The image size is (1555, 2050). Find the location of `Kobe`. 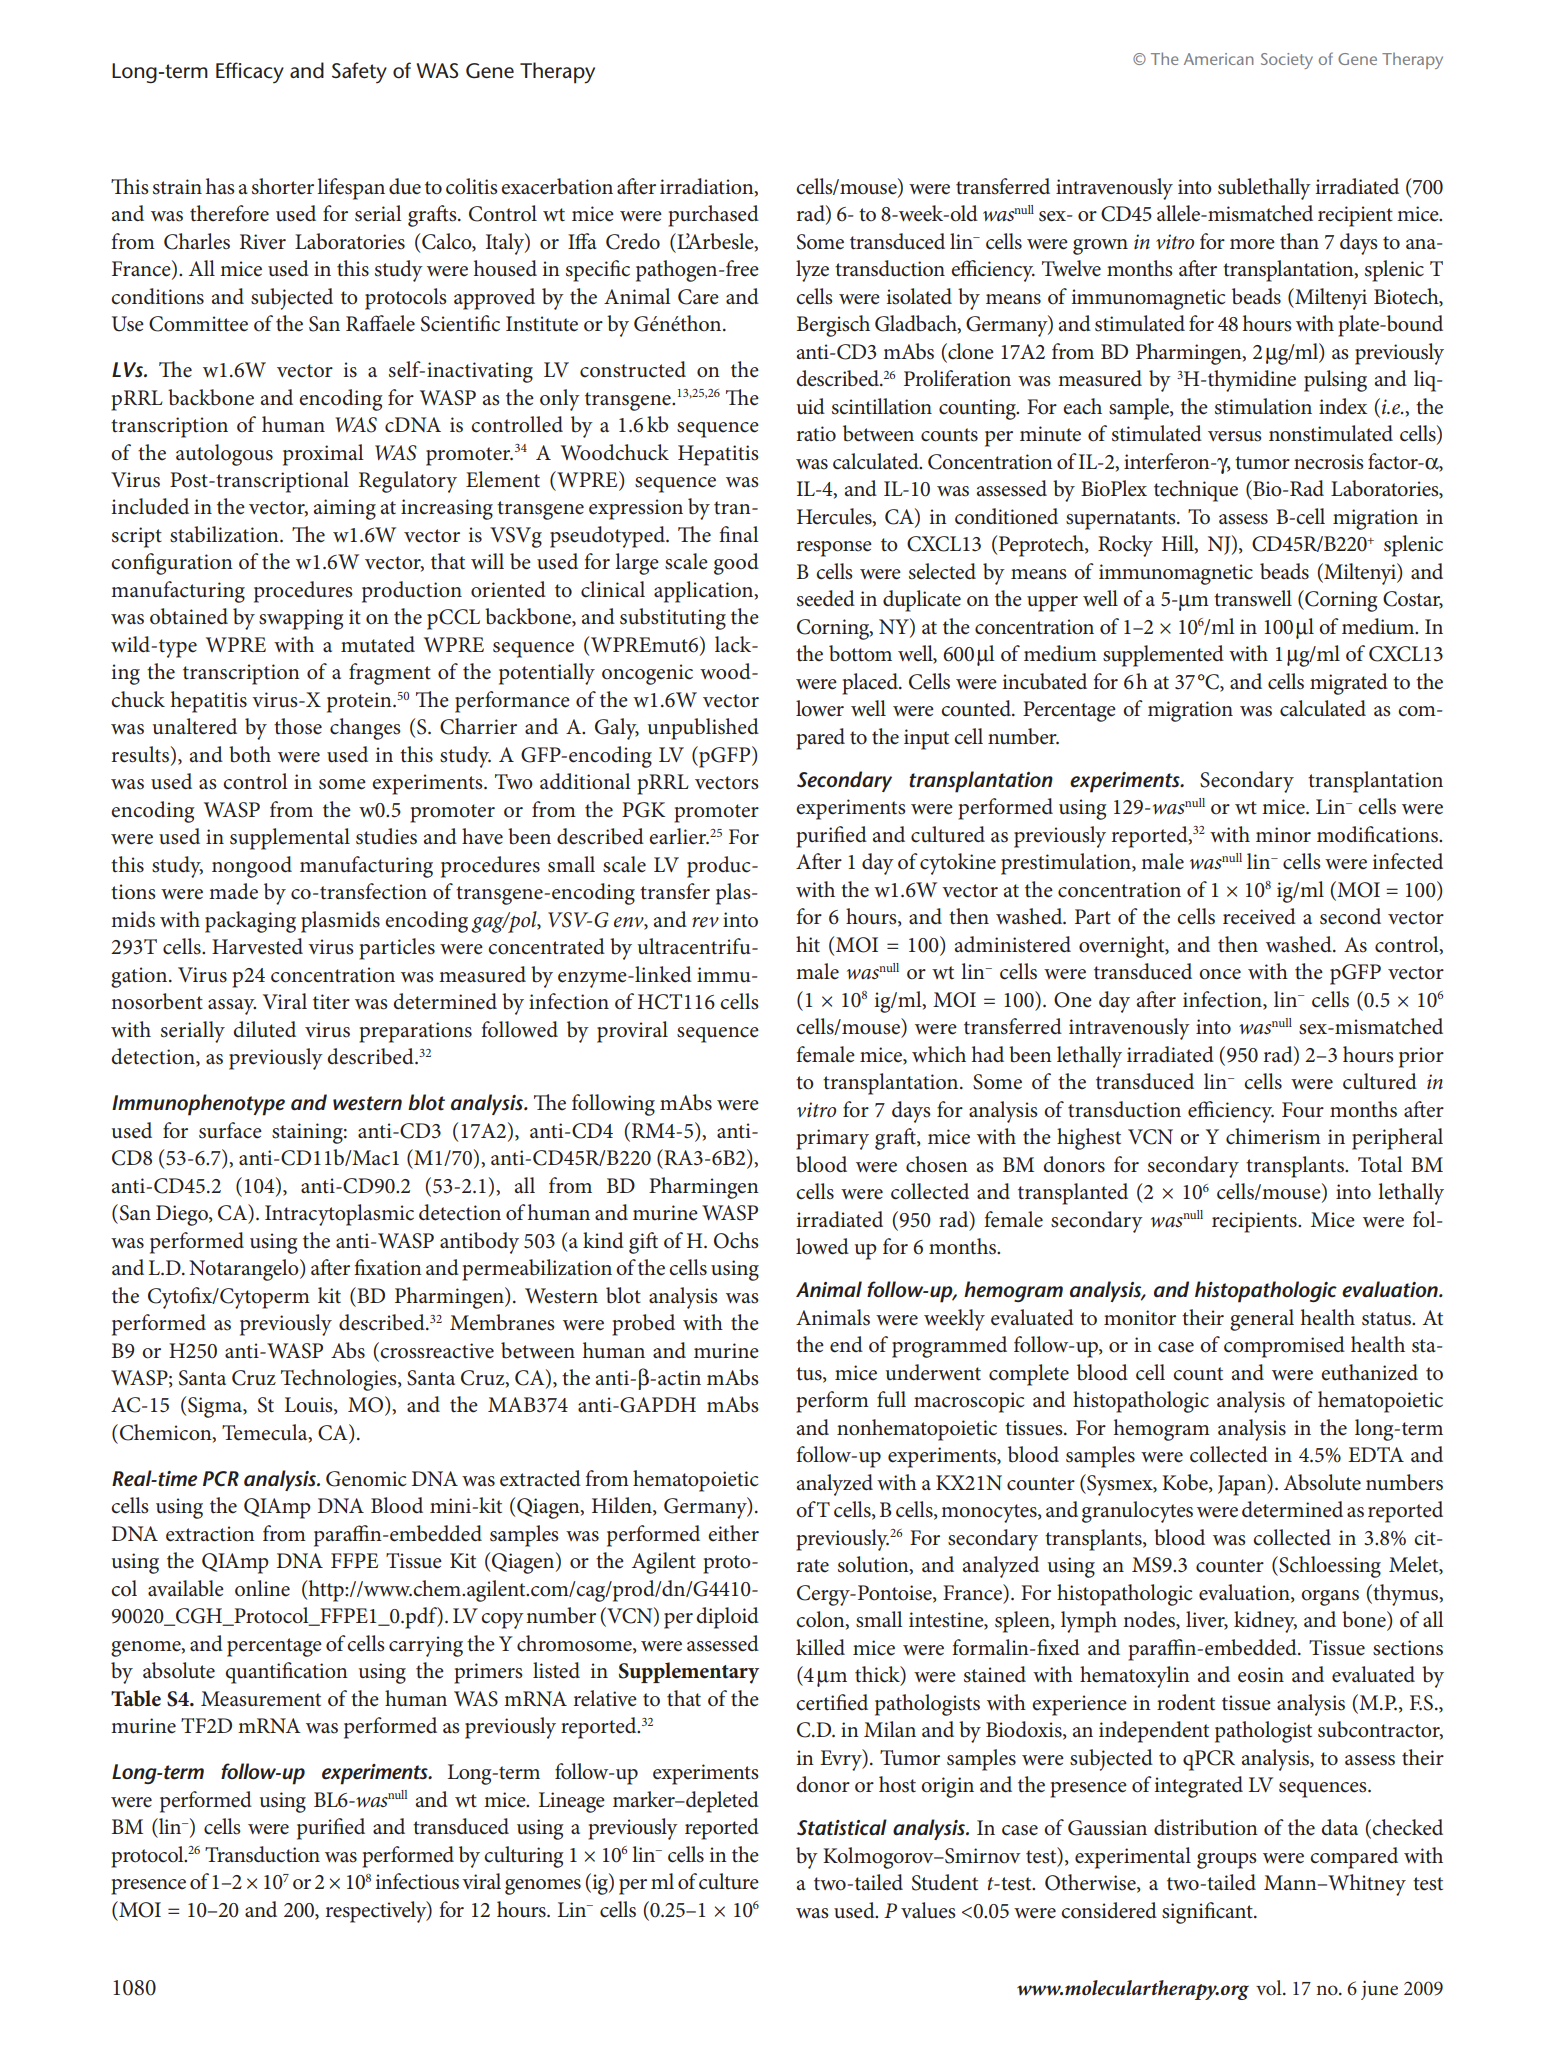

Kobe is located at coordinates (1186, 1483).
